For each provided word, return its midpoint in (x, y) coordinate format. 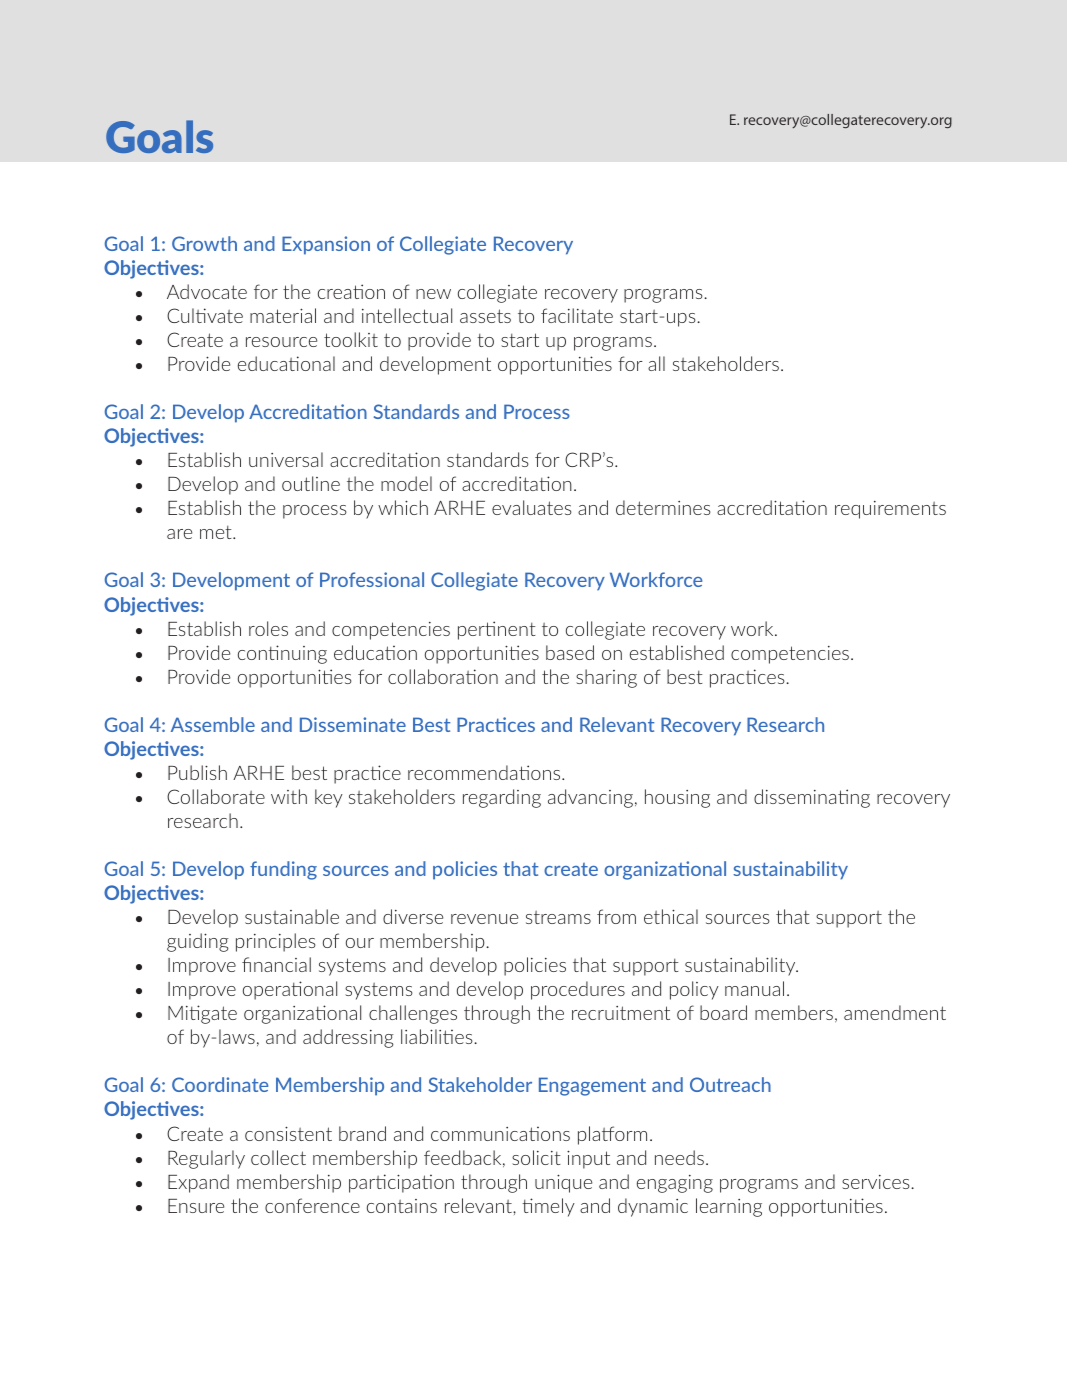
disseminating (812, 798)
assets (485, 316)
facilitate (577, 315)
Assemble (213, 724)
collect (278, 1157)
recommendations (485, 772)
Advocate (207, 291)
